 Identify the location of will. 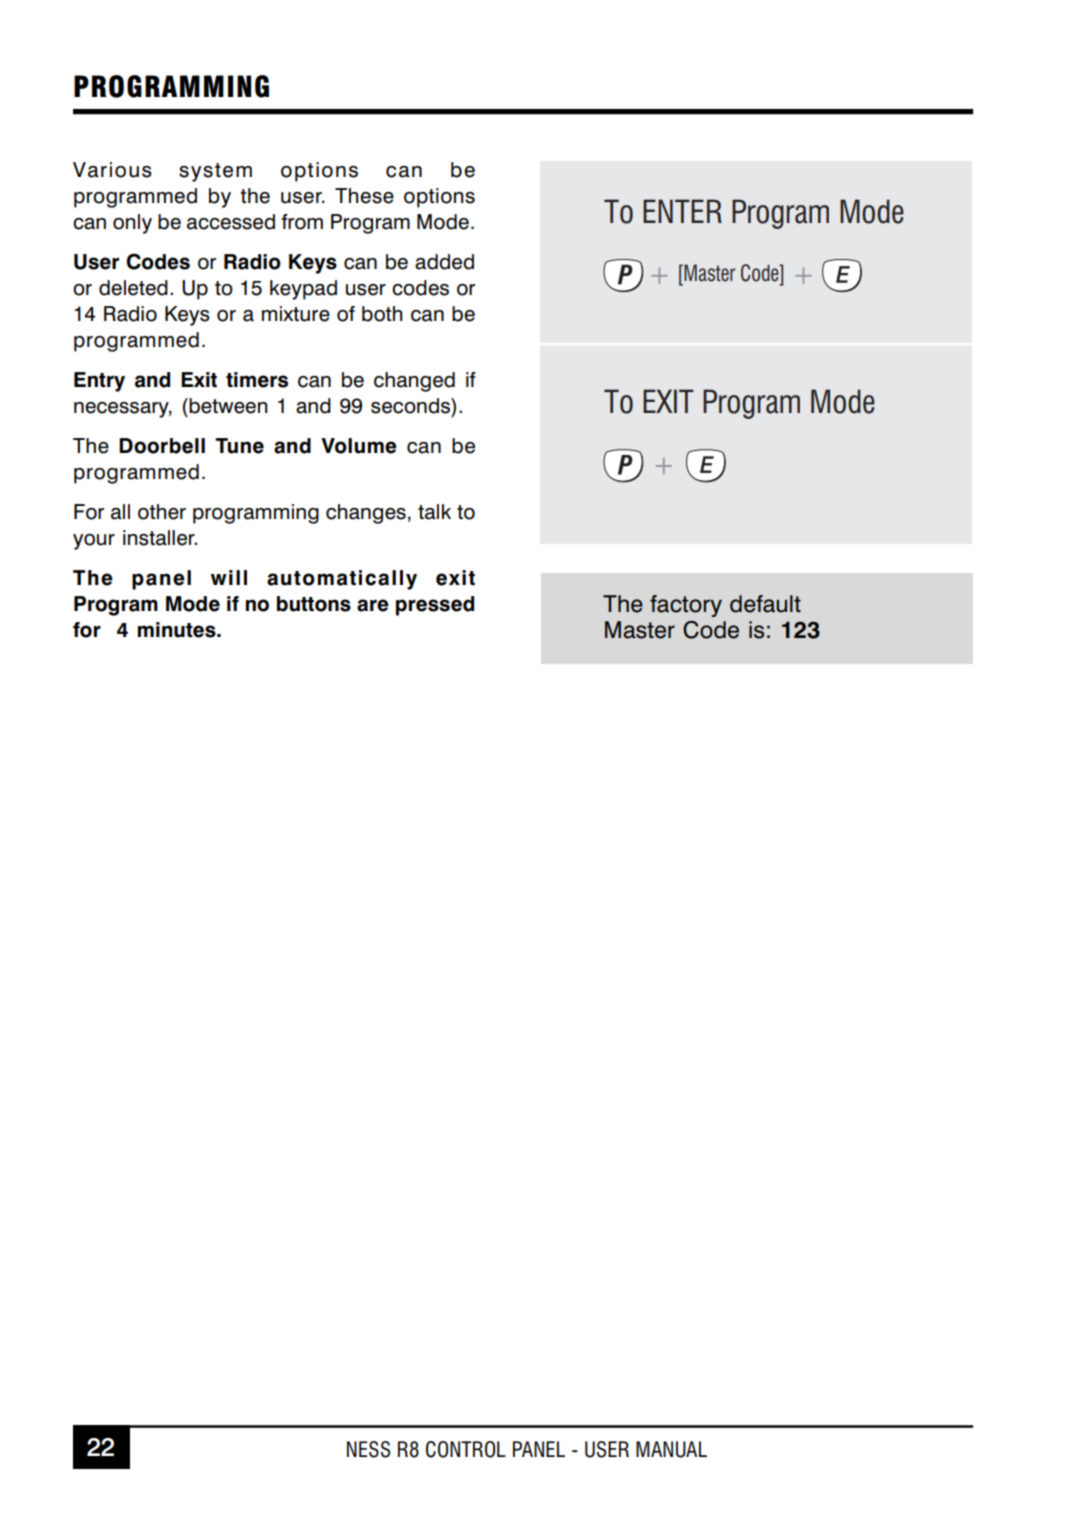
(229, 577).
